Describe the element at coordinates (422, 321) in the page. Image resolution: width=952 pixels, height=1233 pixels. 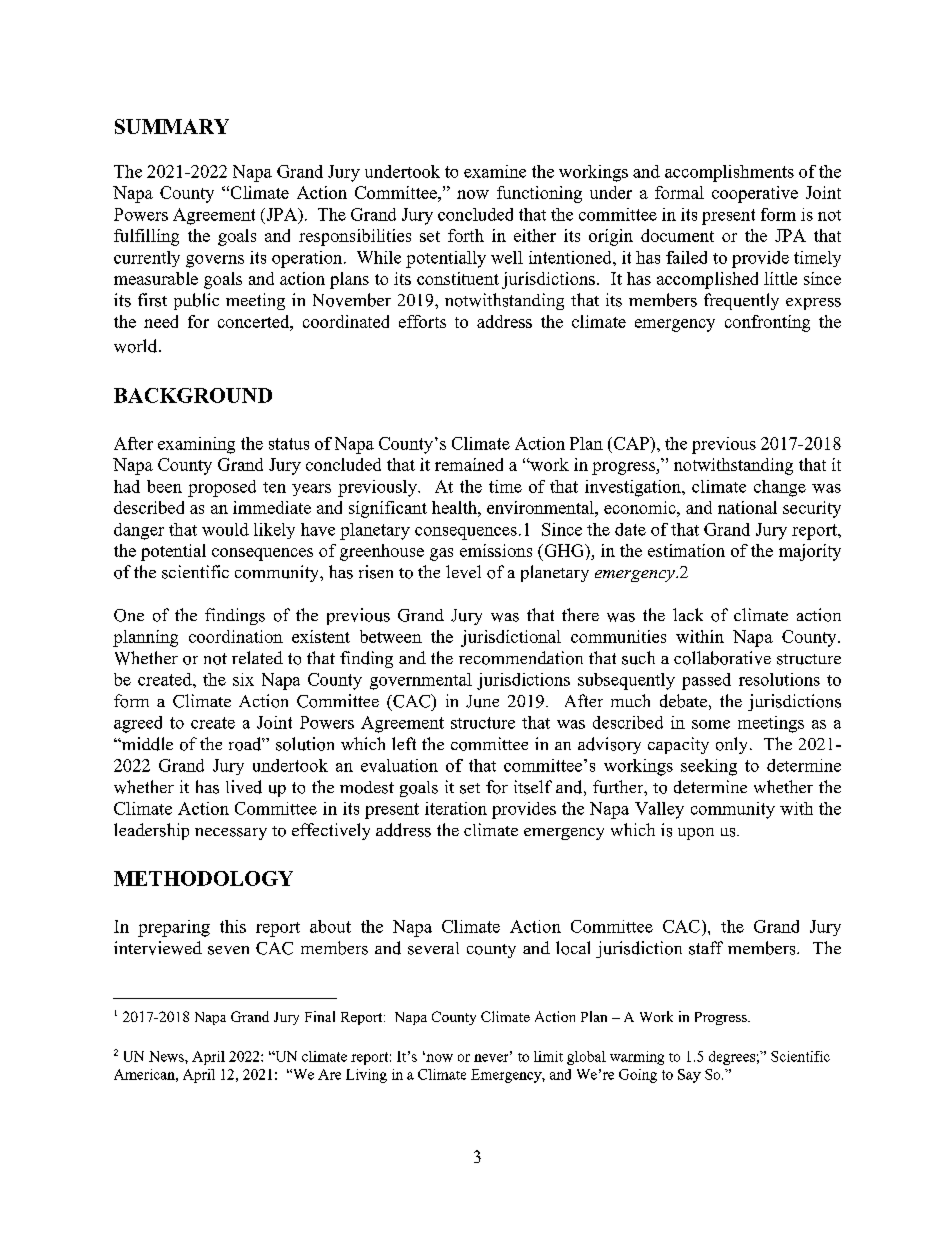
I see `efforts` at that location.
